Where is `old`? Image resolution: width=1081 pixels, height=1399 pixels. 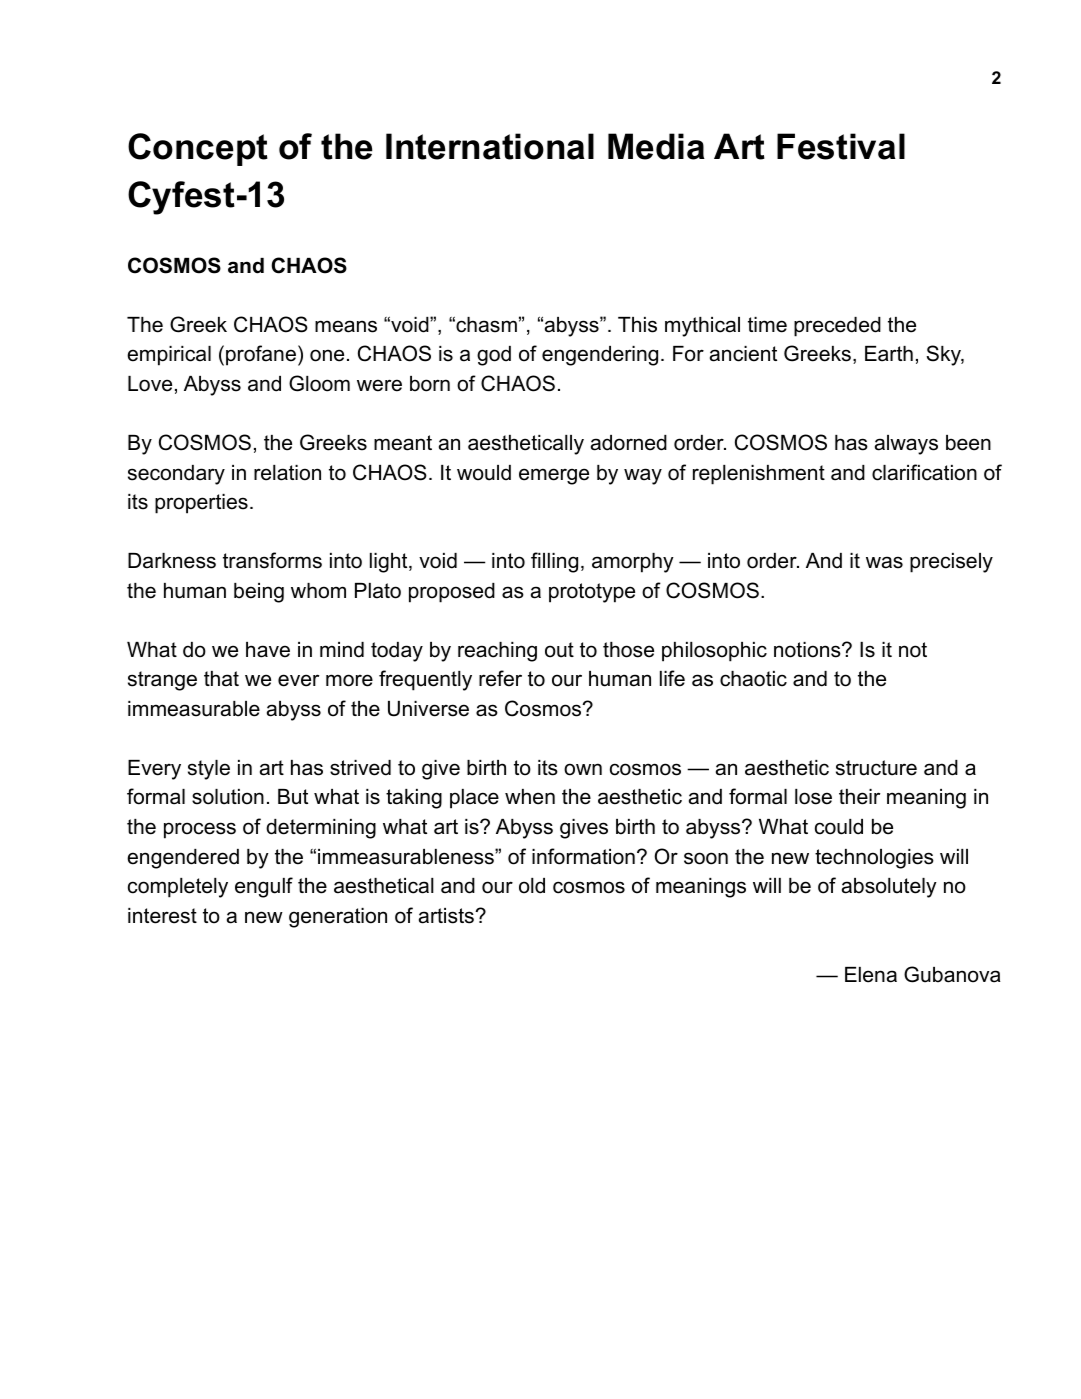 old is located at coordinates (532, 886).
